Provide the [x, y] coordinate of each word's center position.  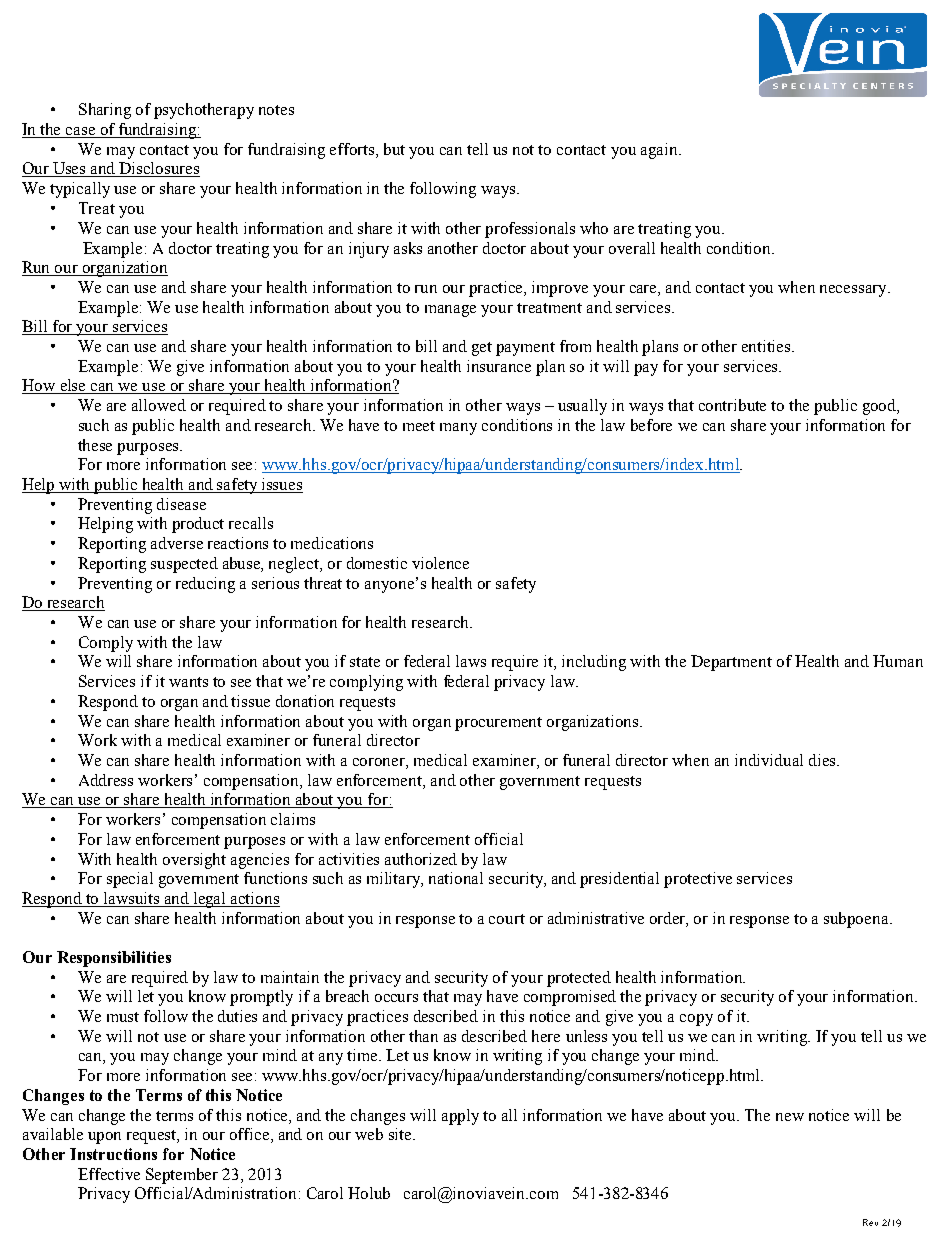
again [660, 151]
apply [460, 1117]
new [790, 1117]
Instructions [113, 1154]
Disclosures [159, 169]
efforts [353, 150]
